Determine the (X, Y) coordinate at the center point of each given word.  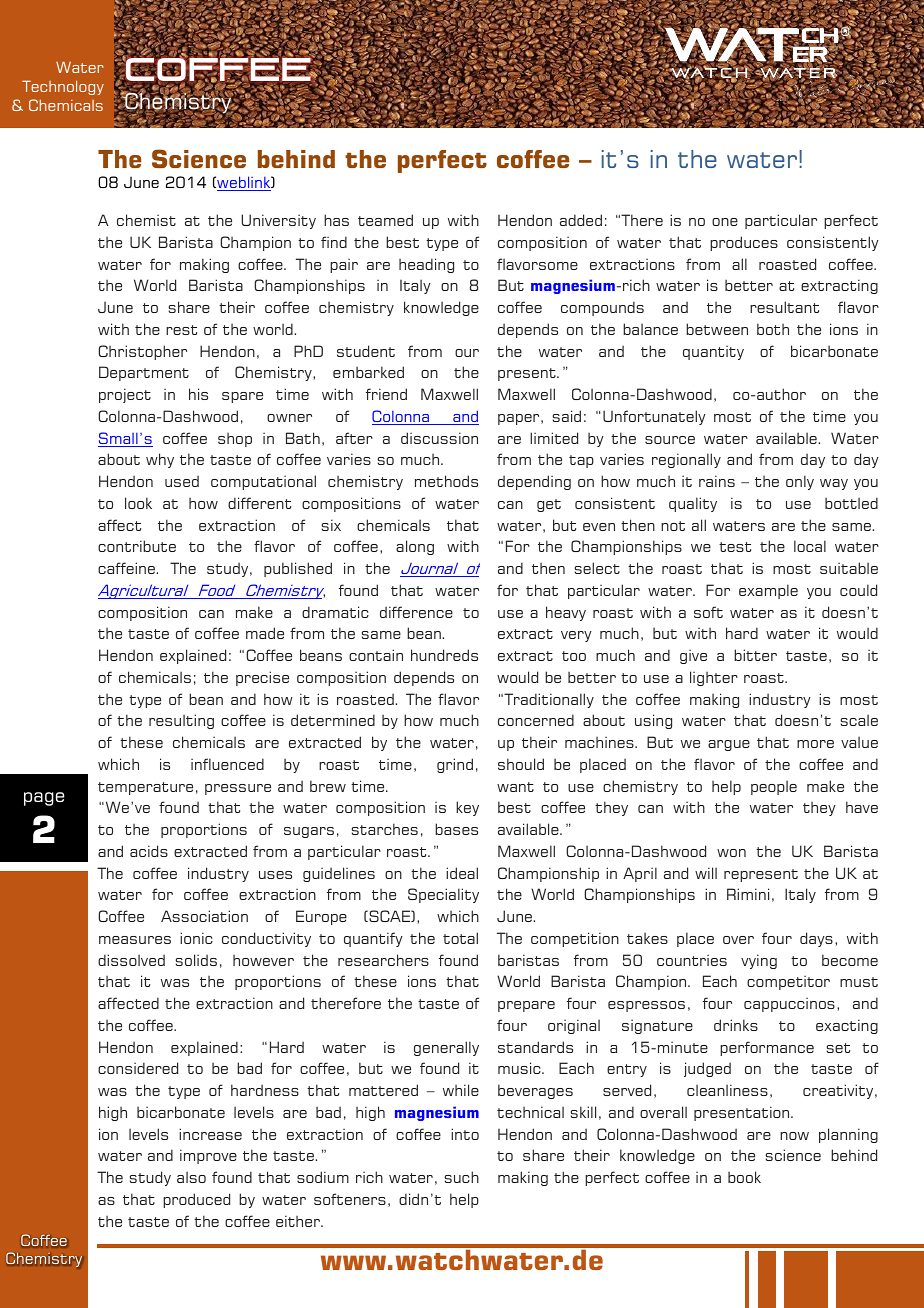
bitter (755, 655)
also (191, 1177)
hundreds (444, 655)
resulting (181, 721)
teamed (385, 220)
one (725, 222)
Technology (63, 87)
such (461, 1177)
